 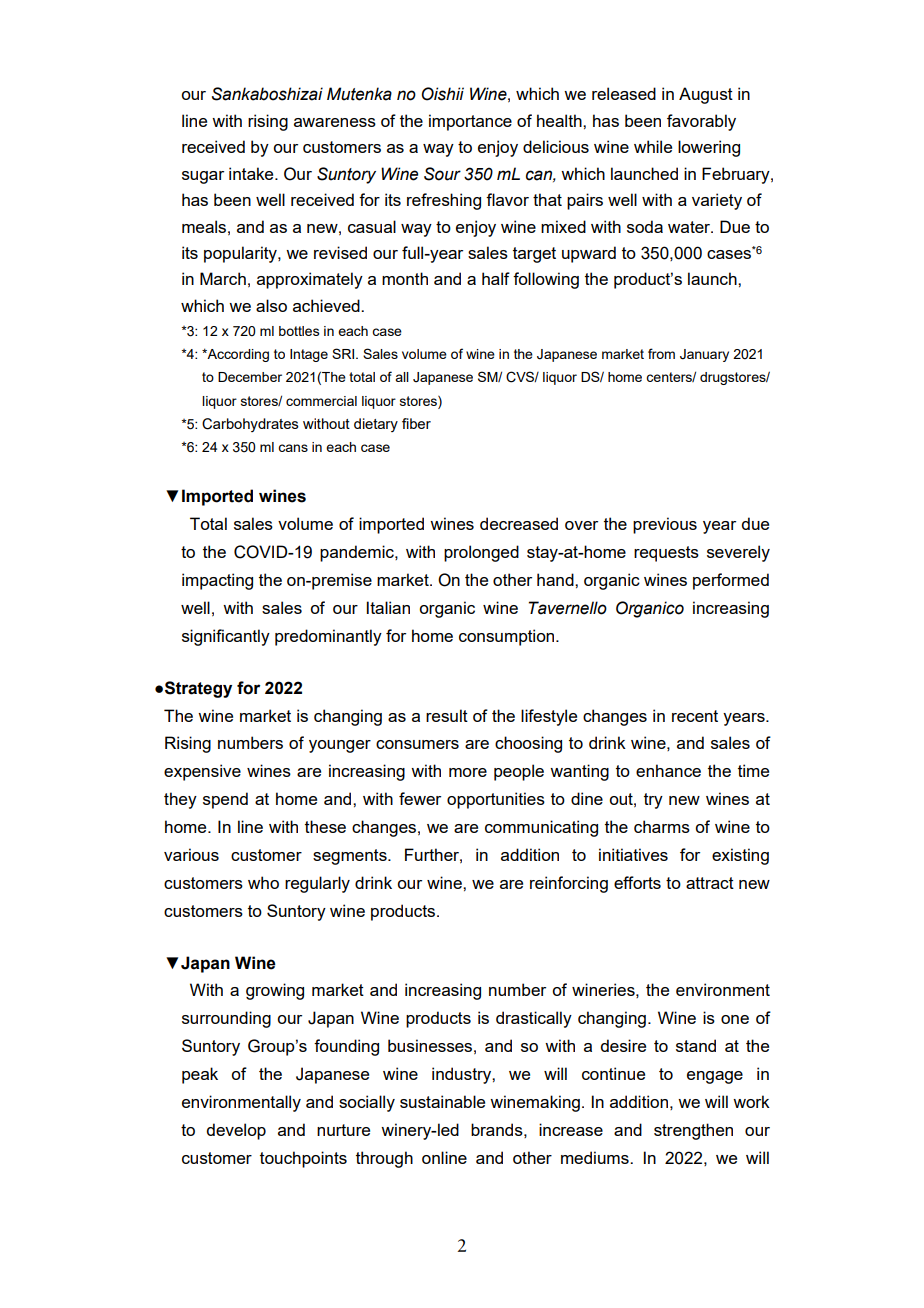 What do you see at coordinates (470, 122) in the screenshot?
I see `importance` at bounding box center [470, 122].
